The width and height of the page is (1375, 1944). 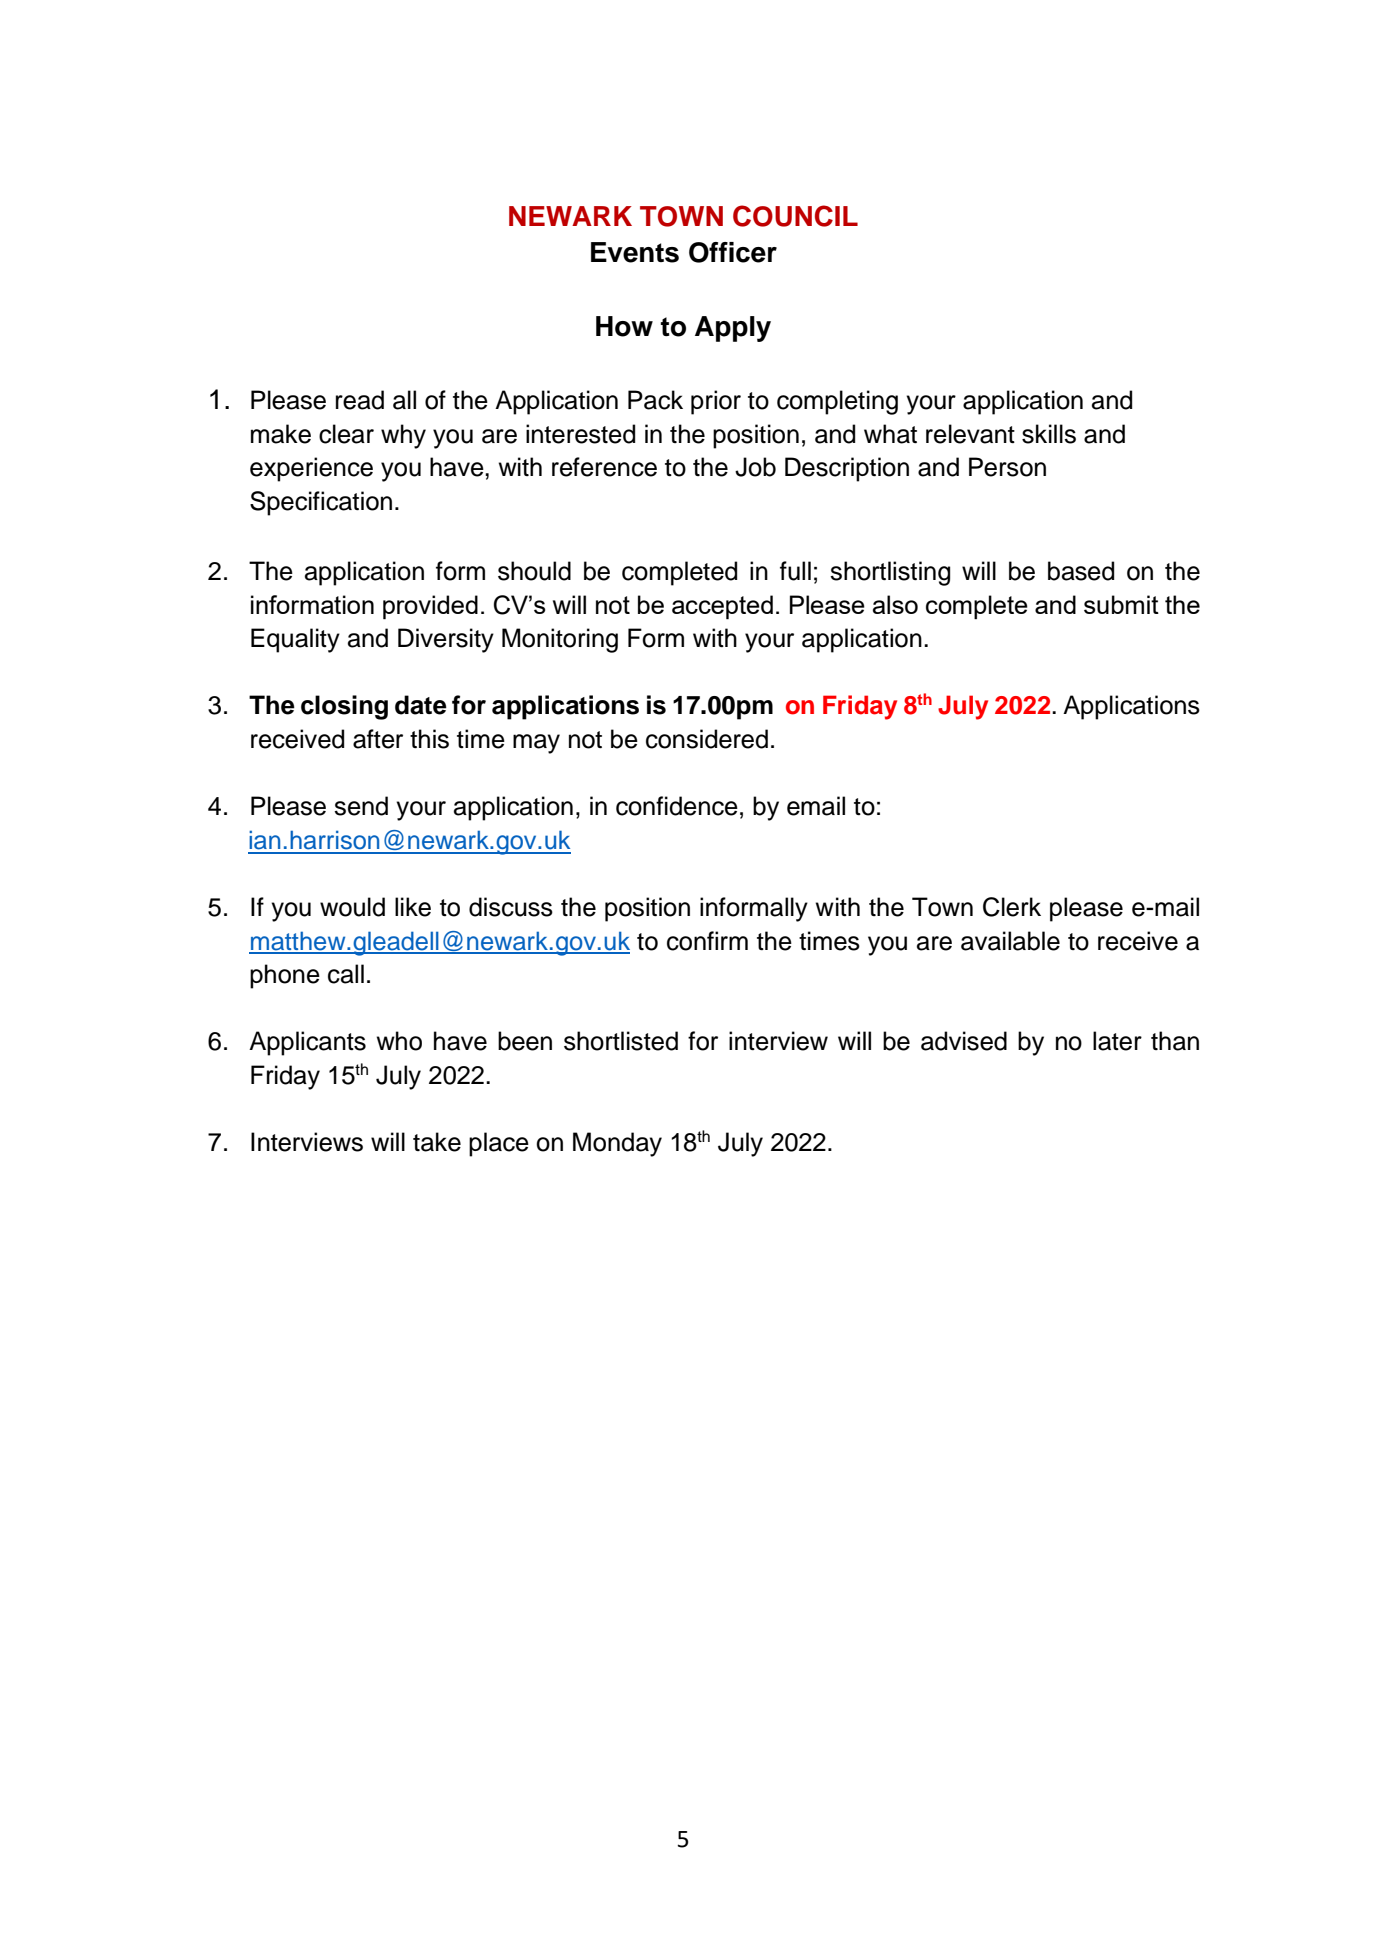 What do you see at coordinates (733, 252) in the page?
I see `Officer` at bounding box center [733, 252].
